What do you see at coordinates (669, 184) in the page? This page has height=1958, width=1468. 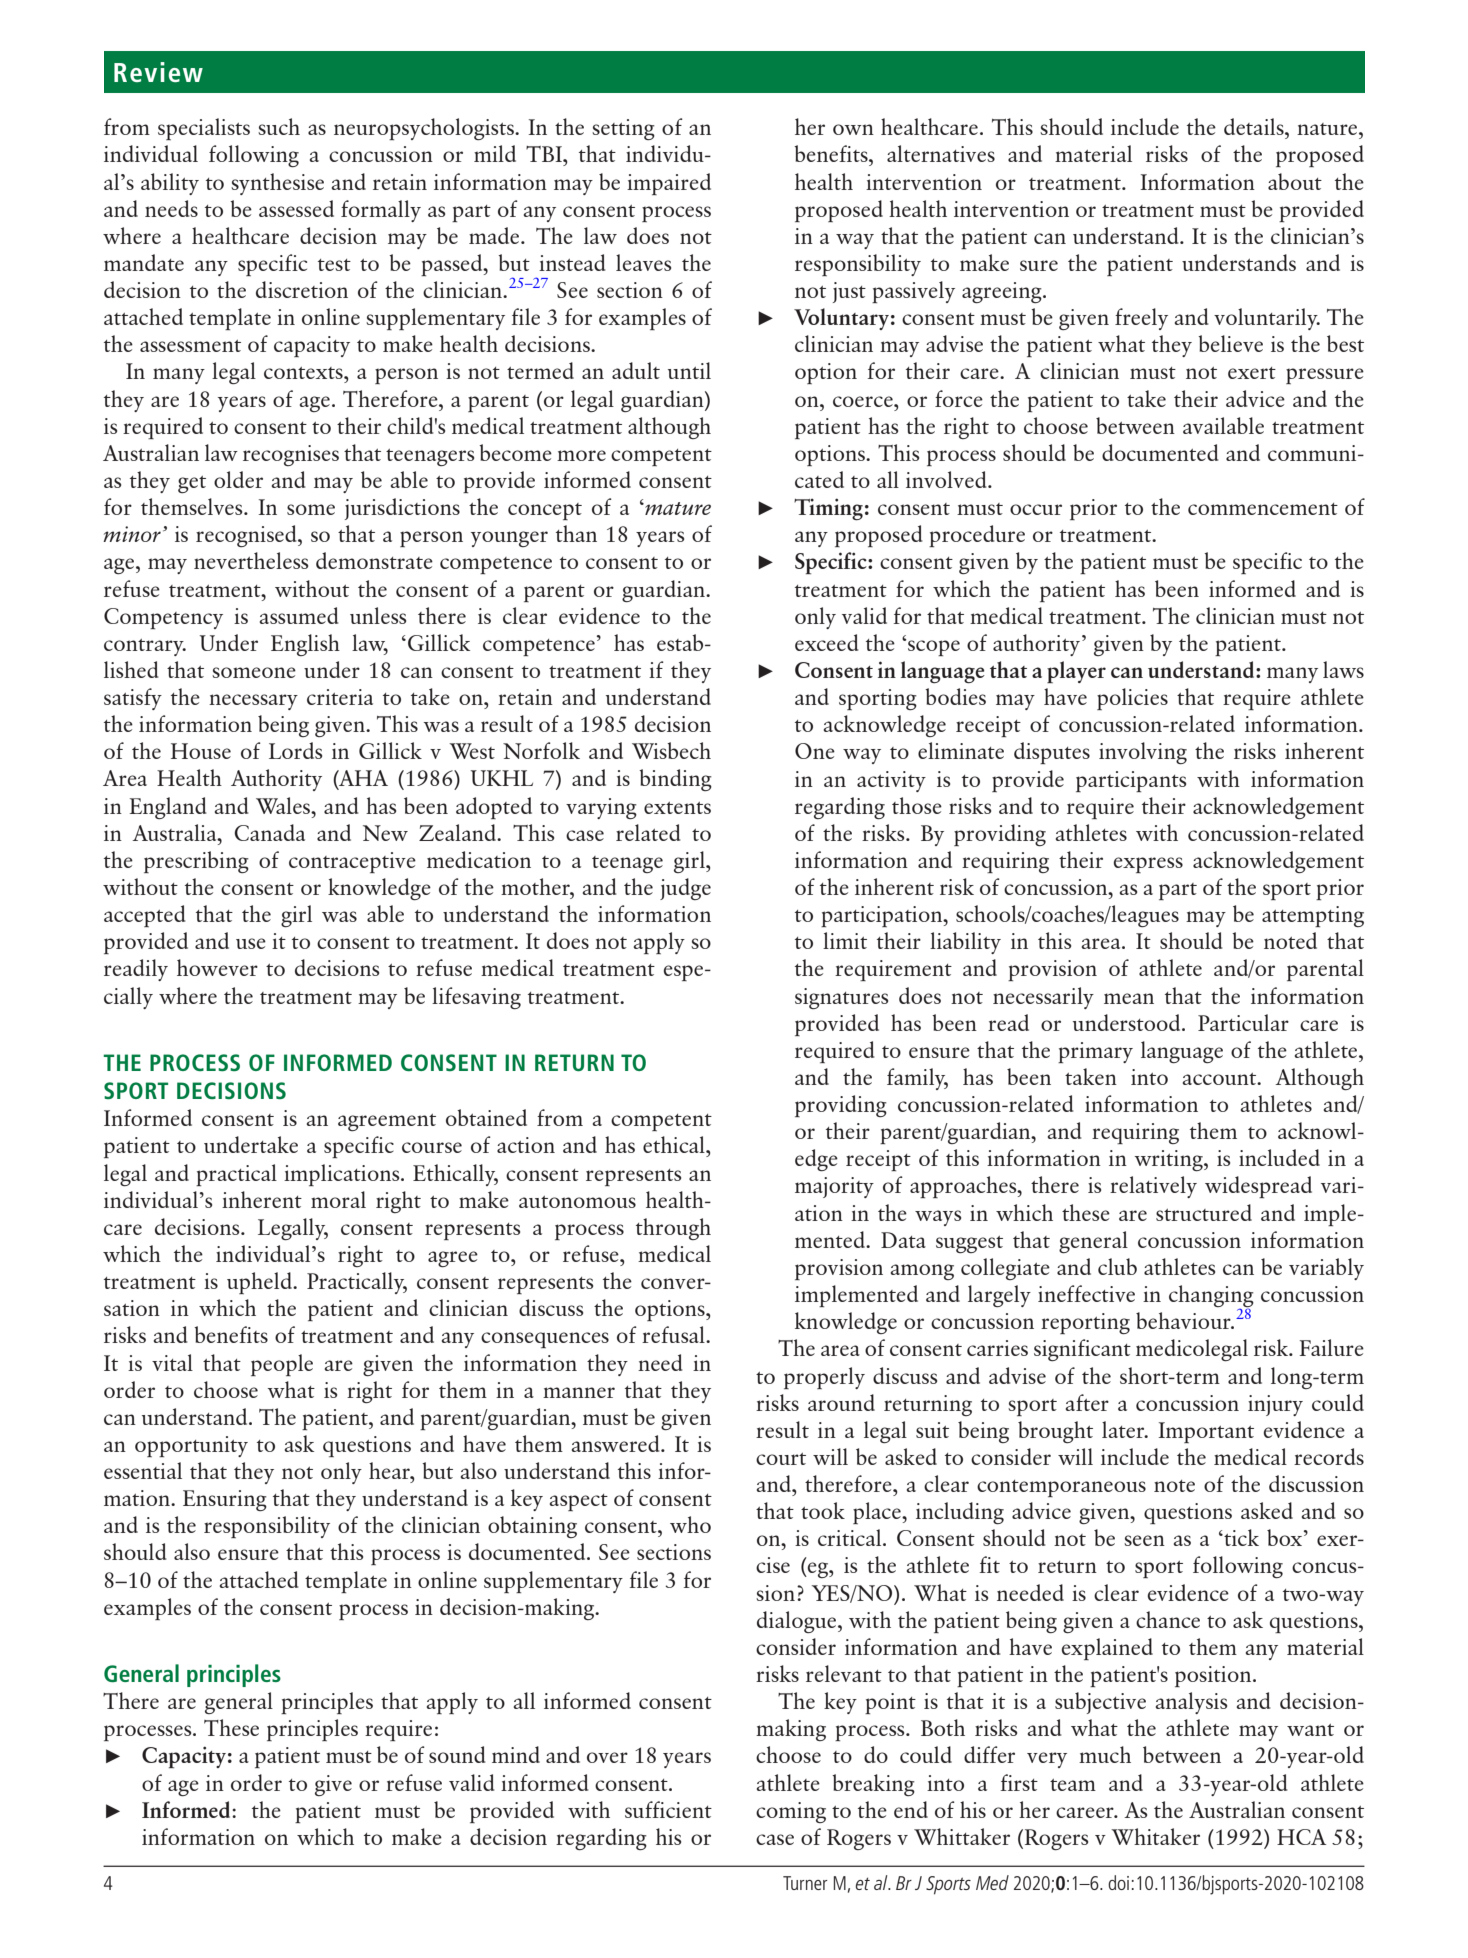 I see `impaired` at bounding box center [669, 184].
